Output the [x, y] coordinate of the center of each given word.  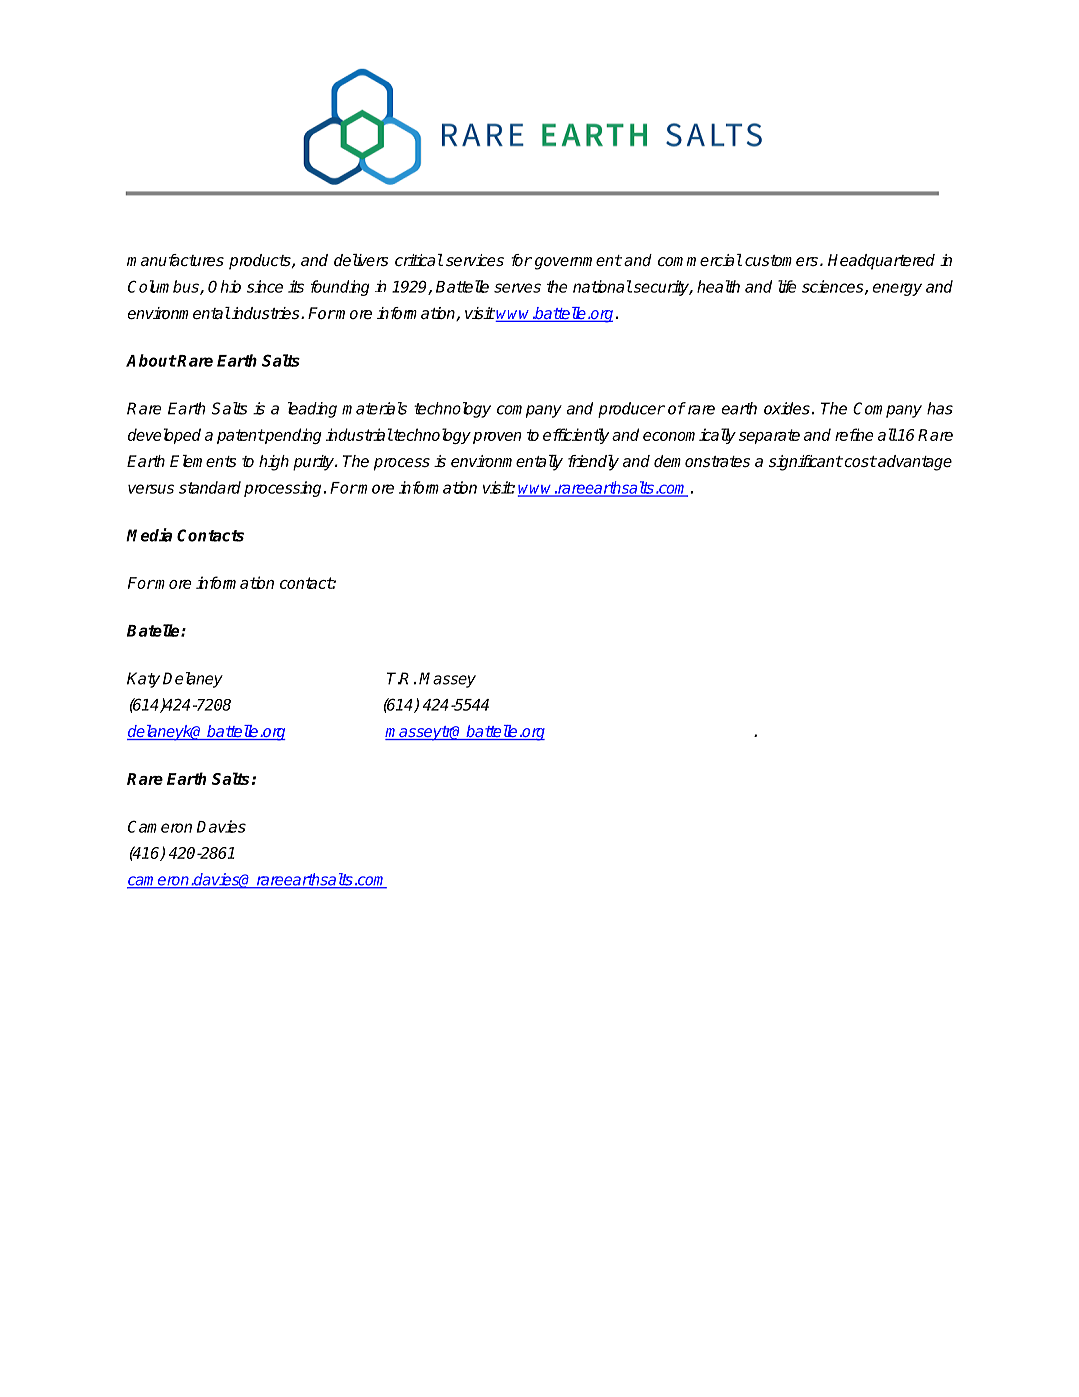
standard [210, 487]
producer [631, 410]
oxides [787, 408]
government [578, 262]
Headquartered [881, 262]
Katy [143, 680]
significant [806, 463]
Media [149, 535]
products [261, 262]
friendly [593, 463]
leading [312, 410]
